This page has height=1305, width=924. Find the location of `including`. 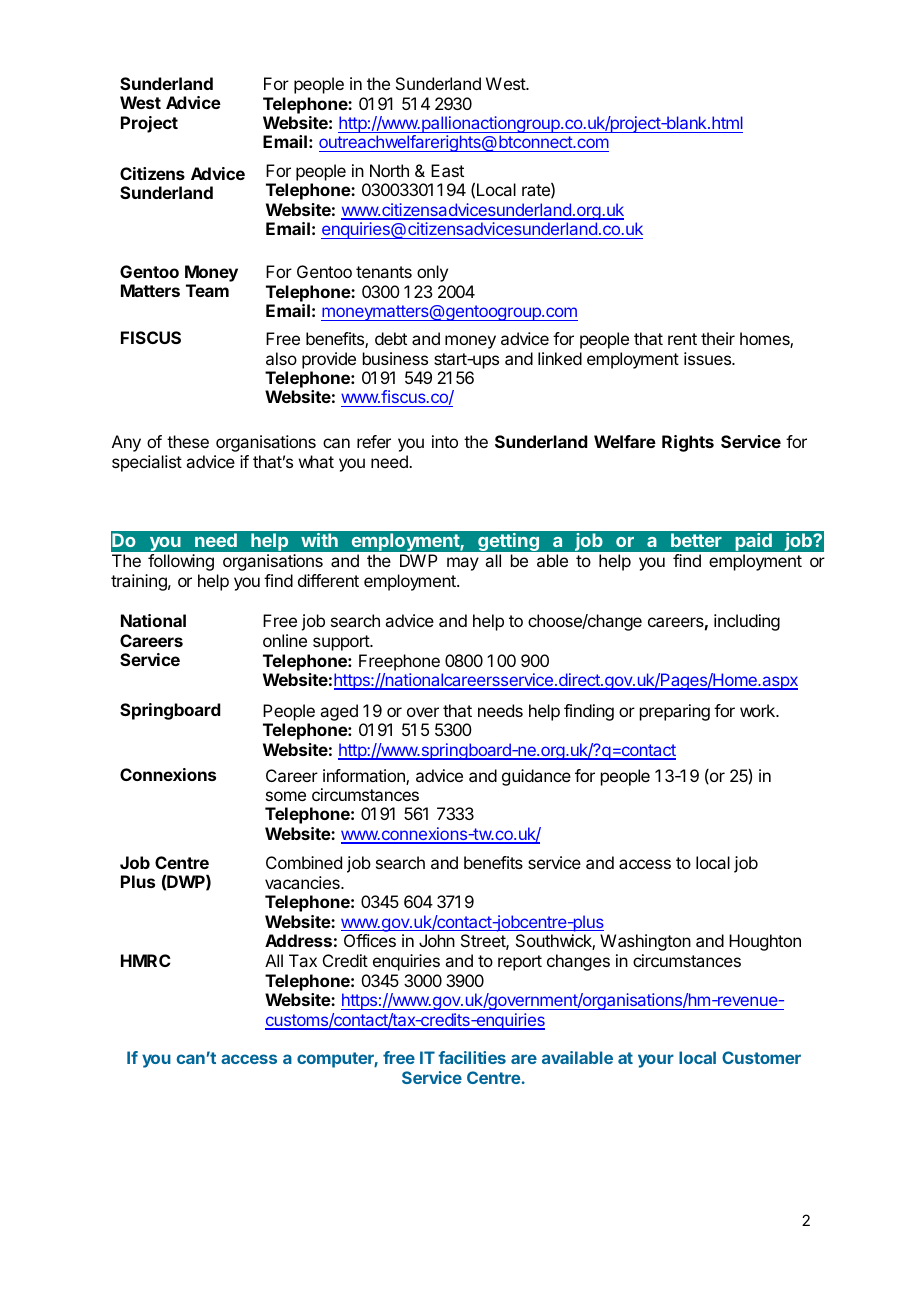

including is located at coordinates (747, 622).
